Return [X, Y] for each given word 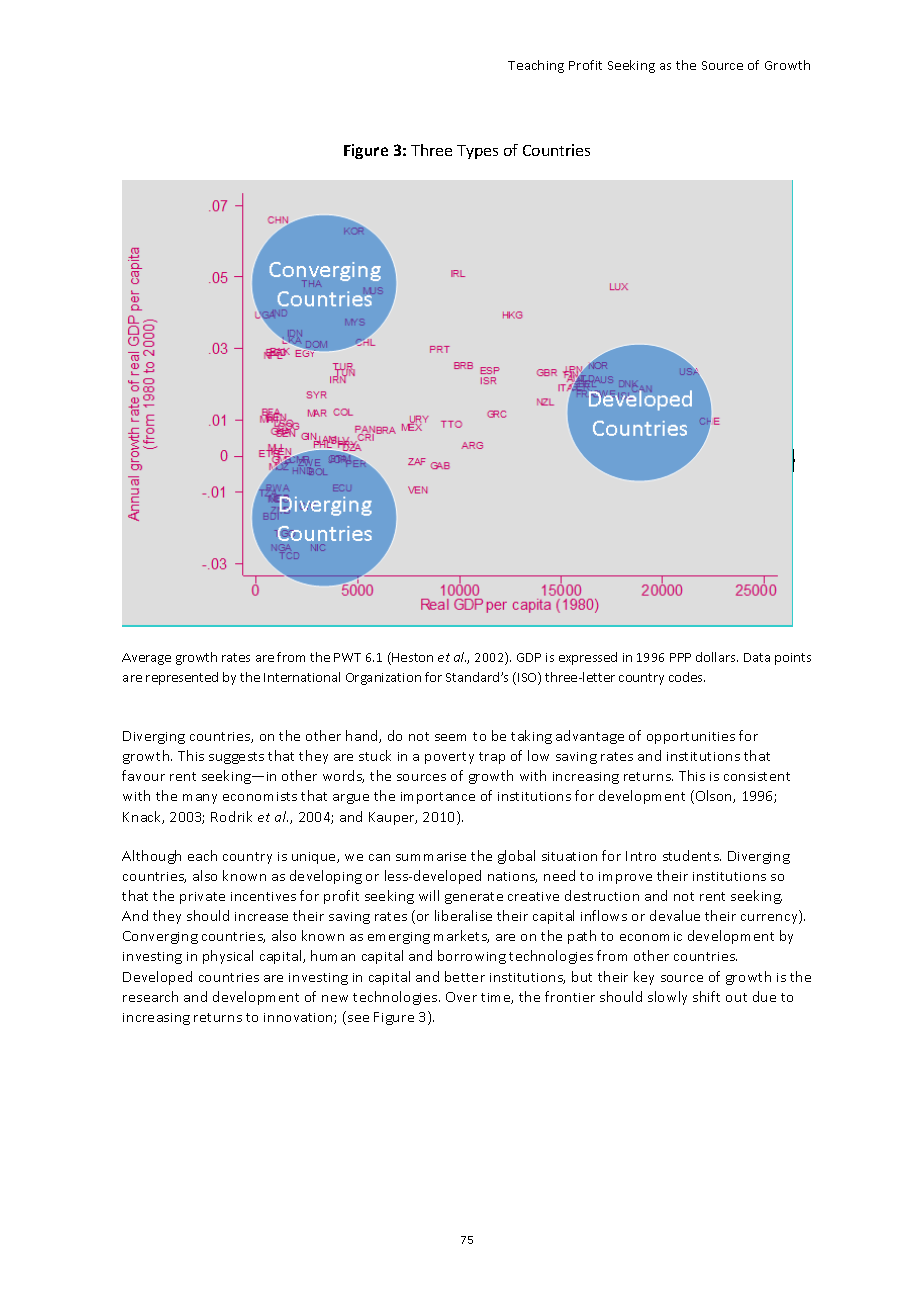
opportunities [691, 738]
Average [146, 659]
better [465, 976]
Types [477, 152]
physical [228, 957]
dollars [717, 657]
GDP [529, 657]
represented [182, 678]
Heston [412, 657]
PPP [680, 657]
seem [450, 737]
